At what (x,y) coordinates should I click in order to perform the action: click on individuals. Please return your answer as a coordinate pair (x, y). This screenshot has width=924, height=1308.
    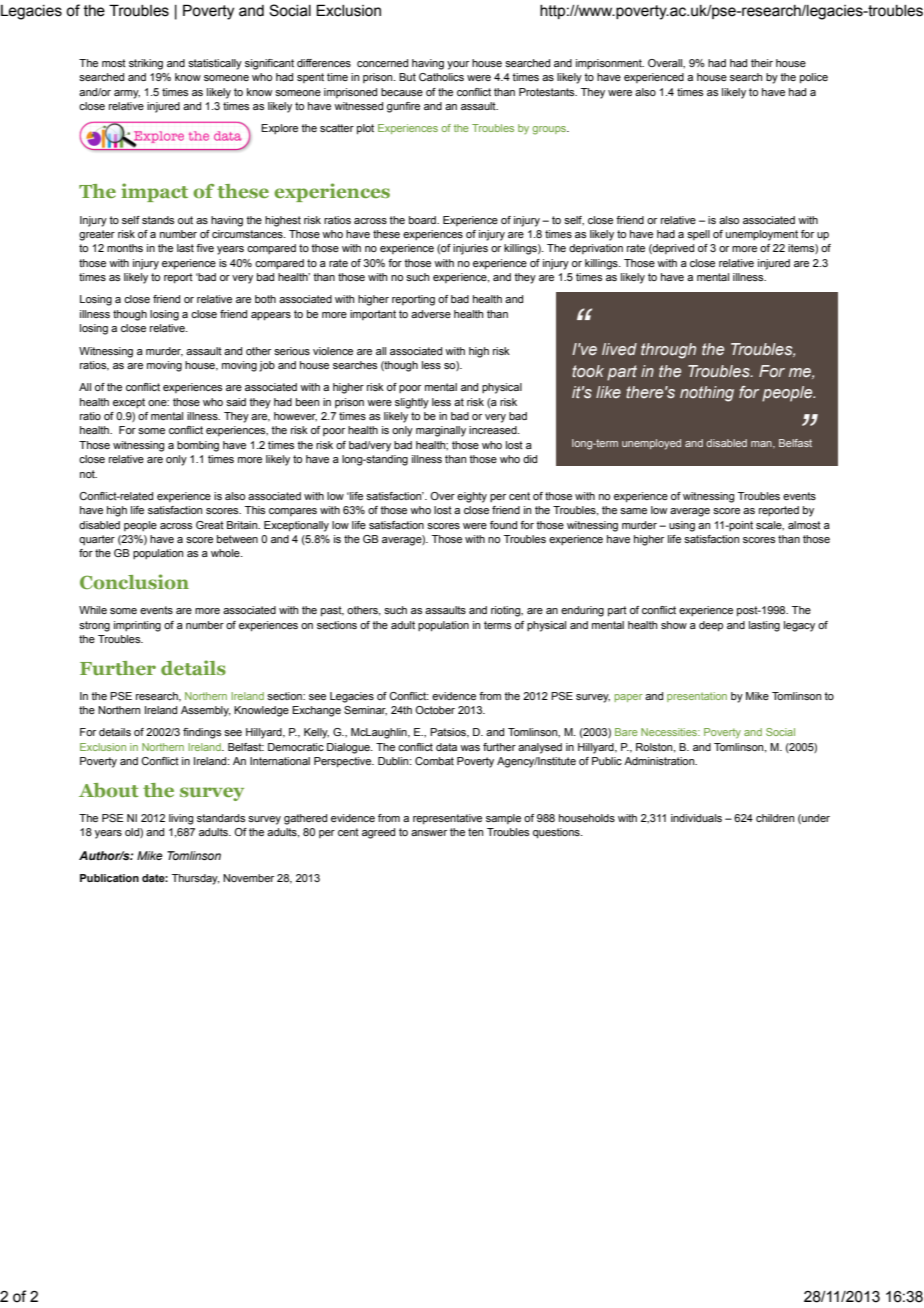
    Looking at the image, I should click on (696, 818).
